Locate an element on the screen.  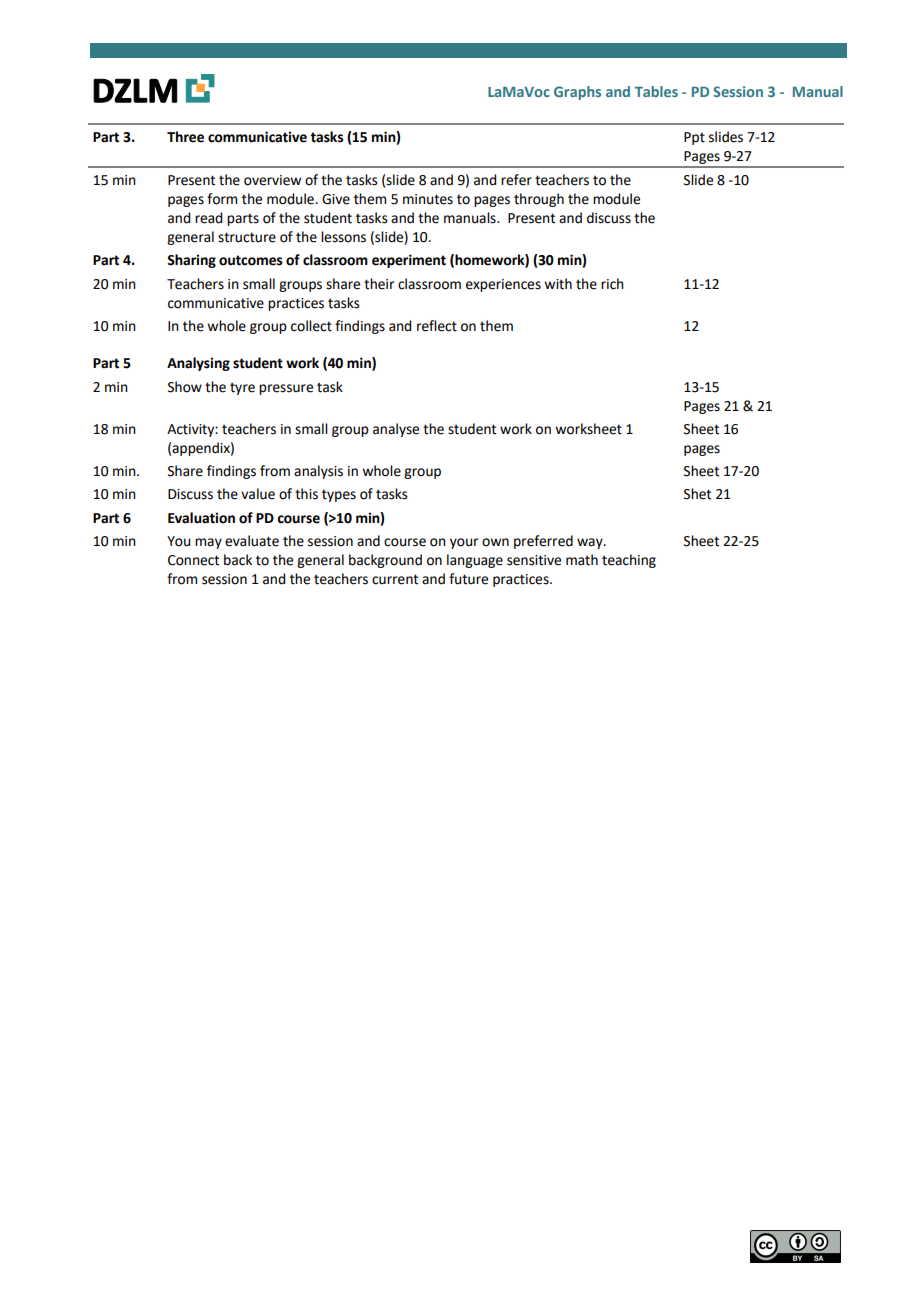
structure is located at coordinates (247, 237).
